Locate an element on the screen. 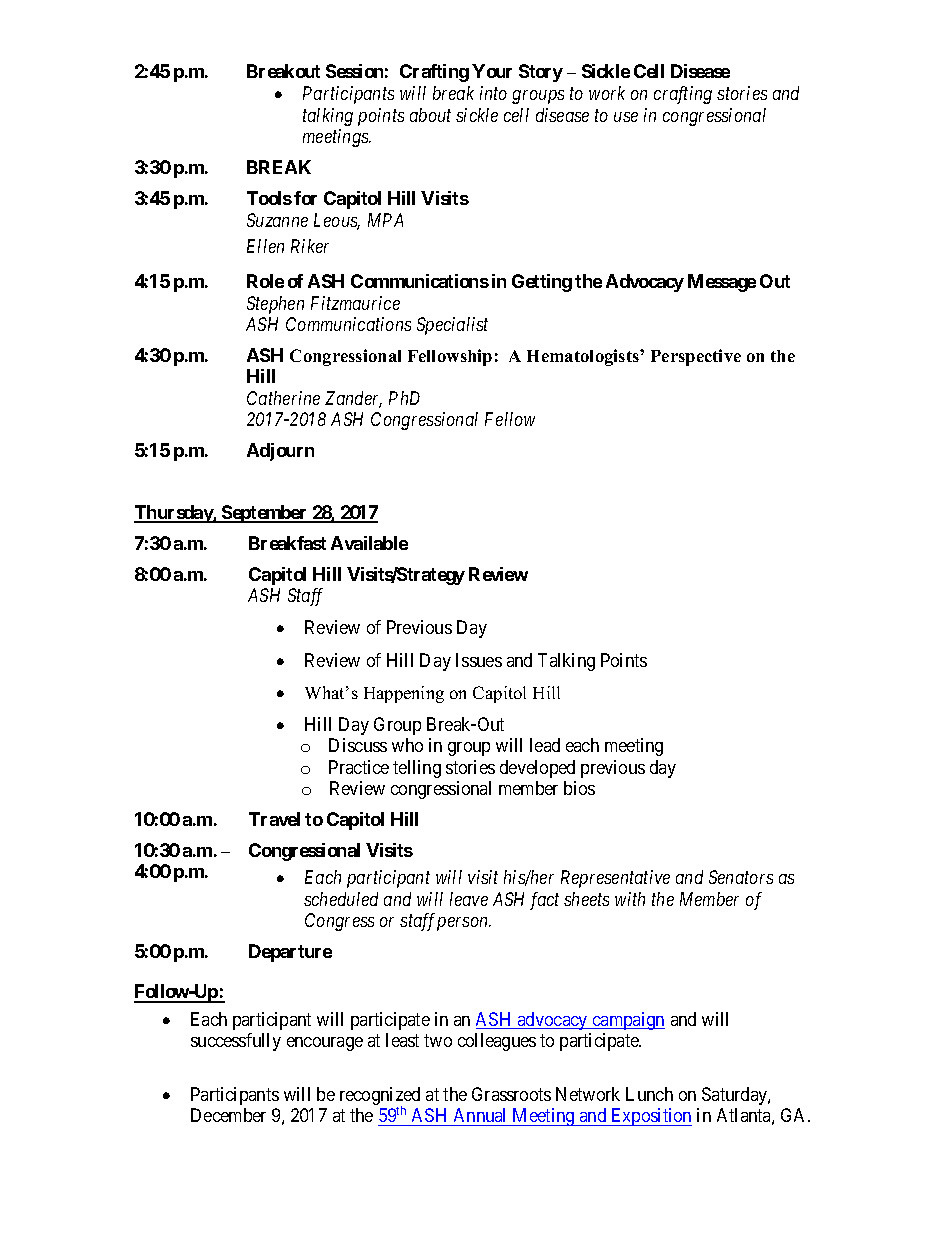  for is located at coordinates (305, 198).
